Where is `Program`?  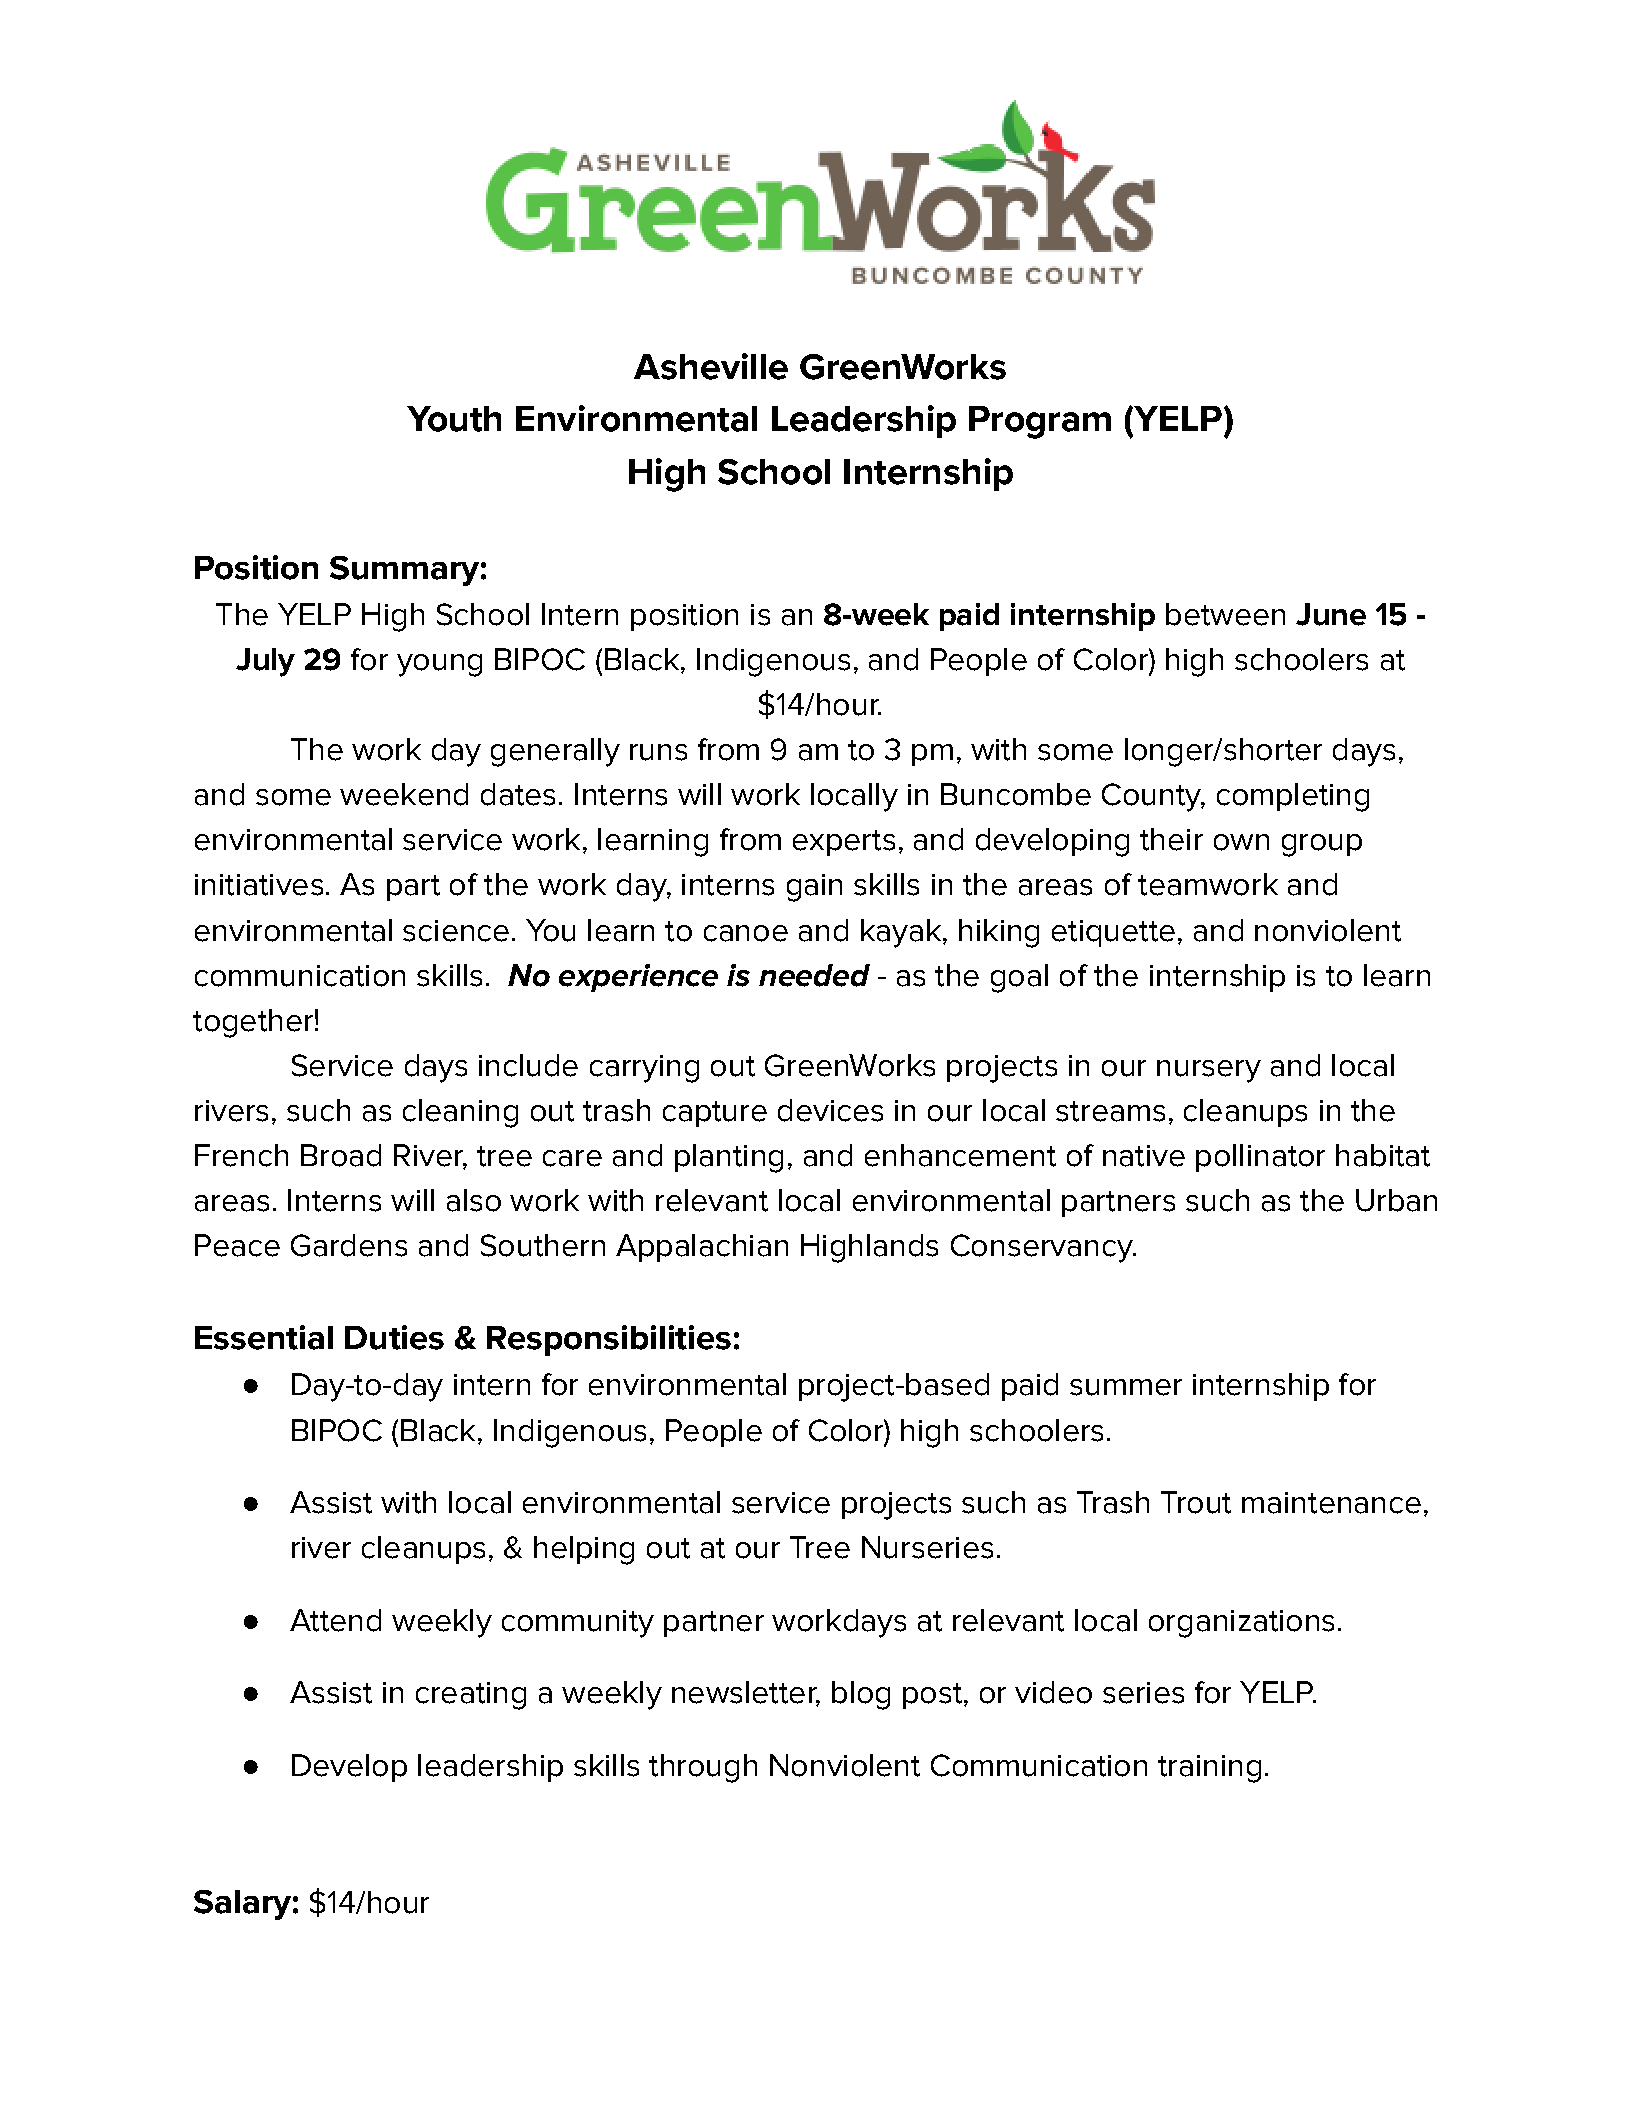
Program is located at coordinates (1040, 422).
